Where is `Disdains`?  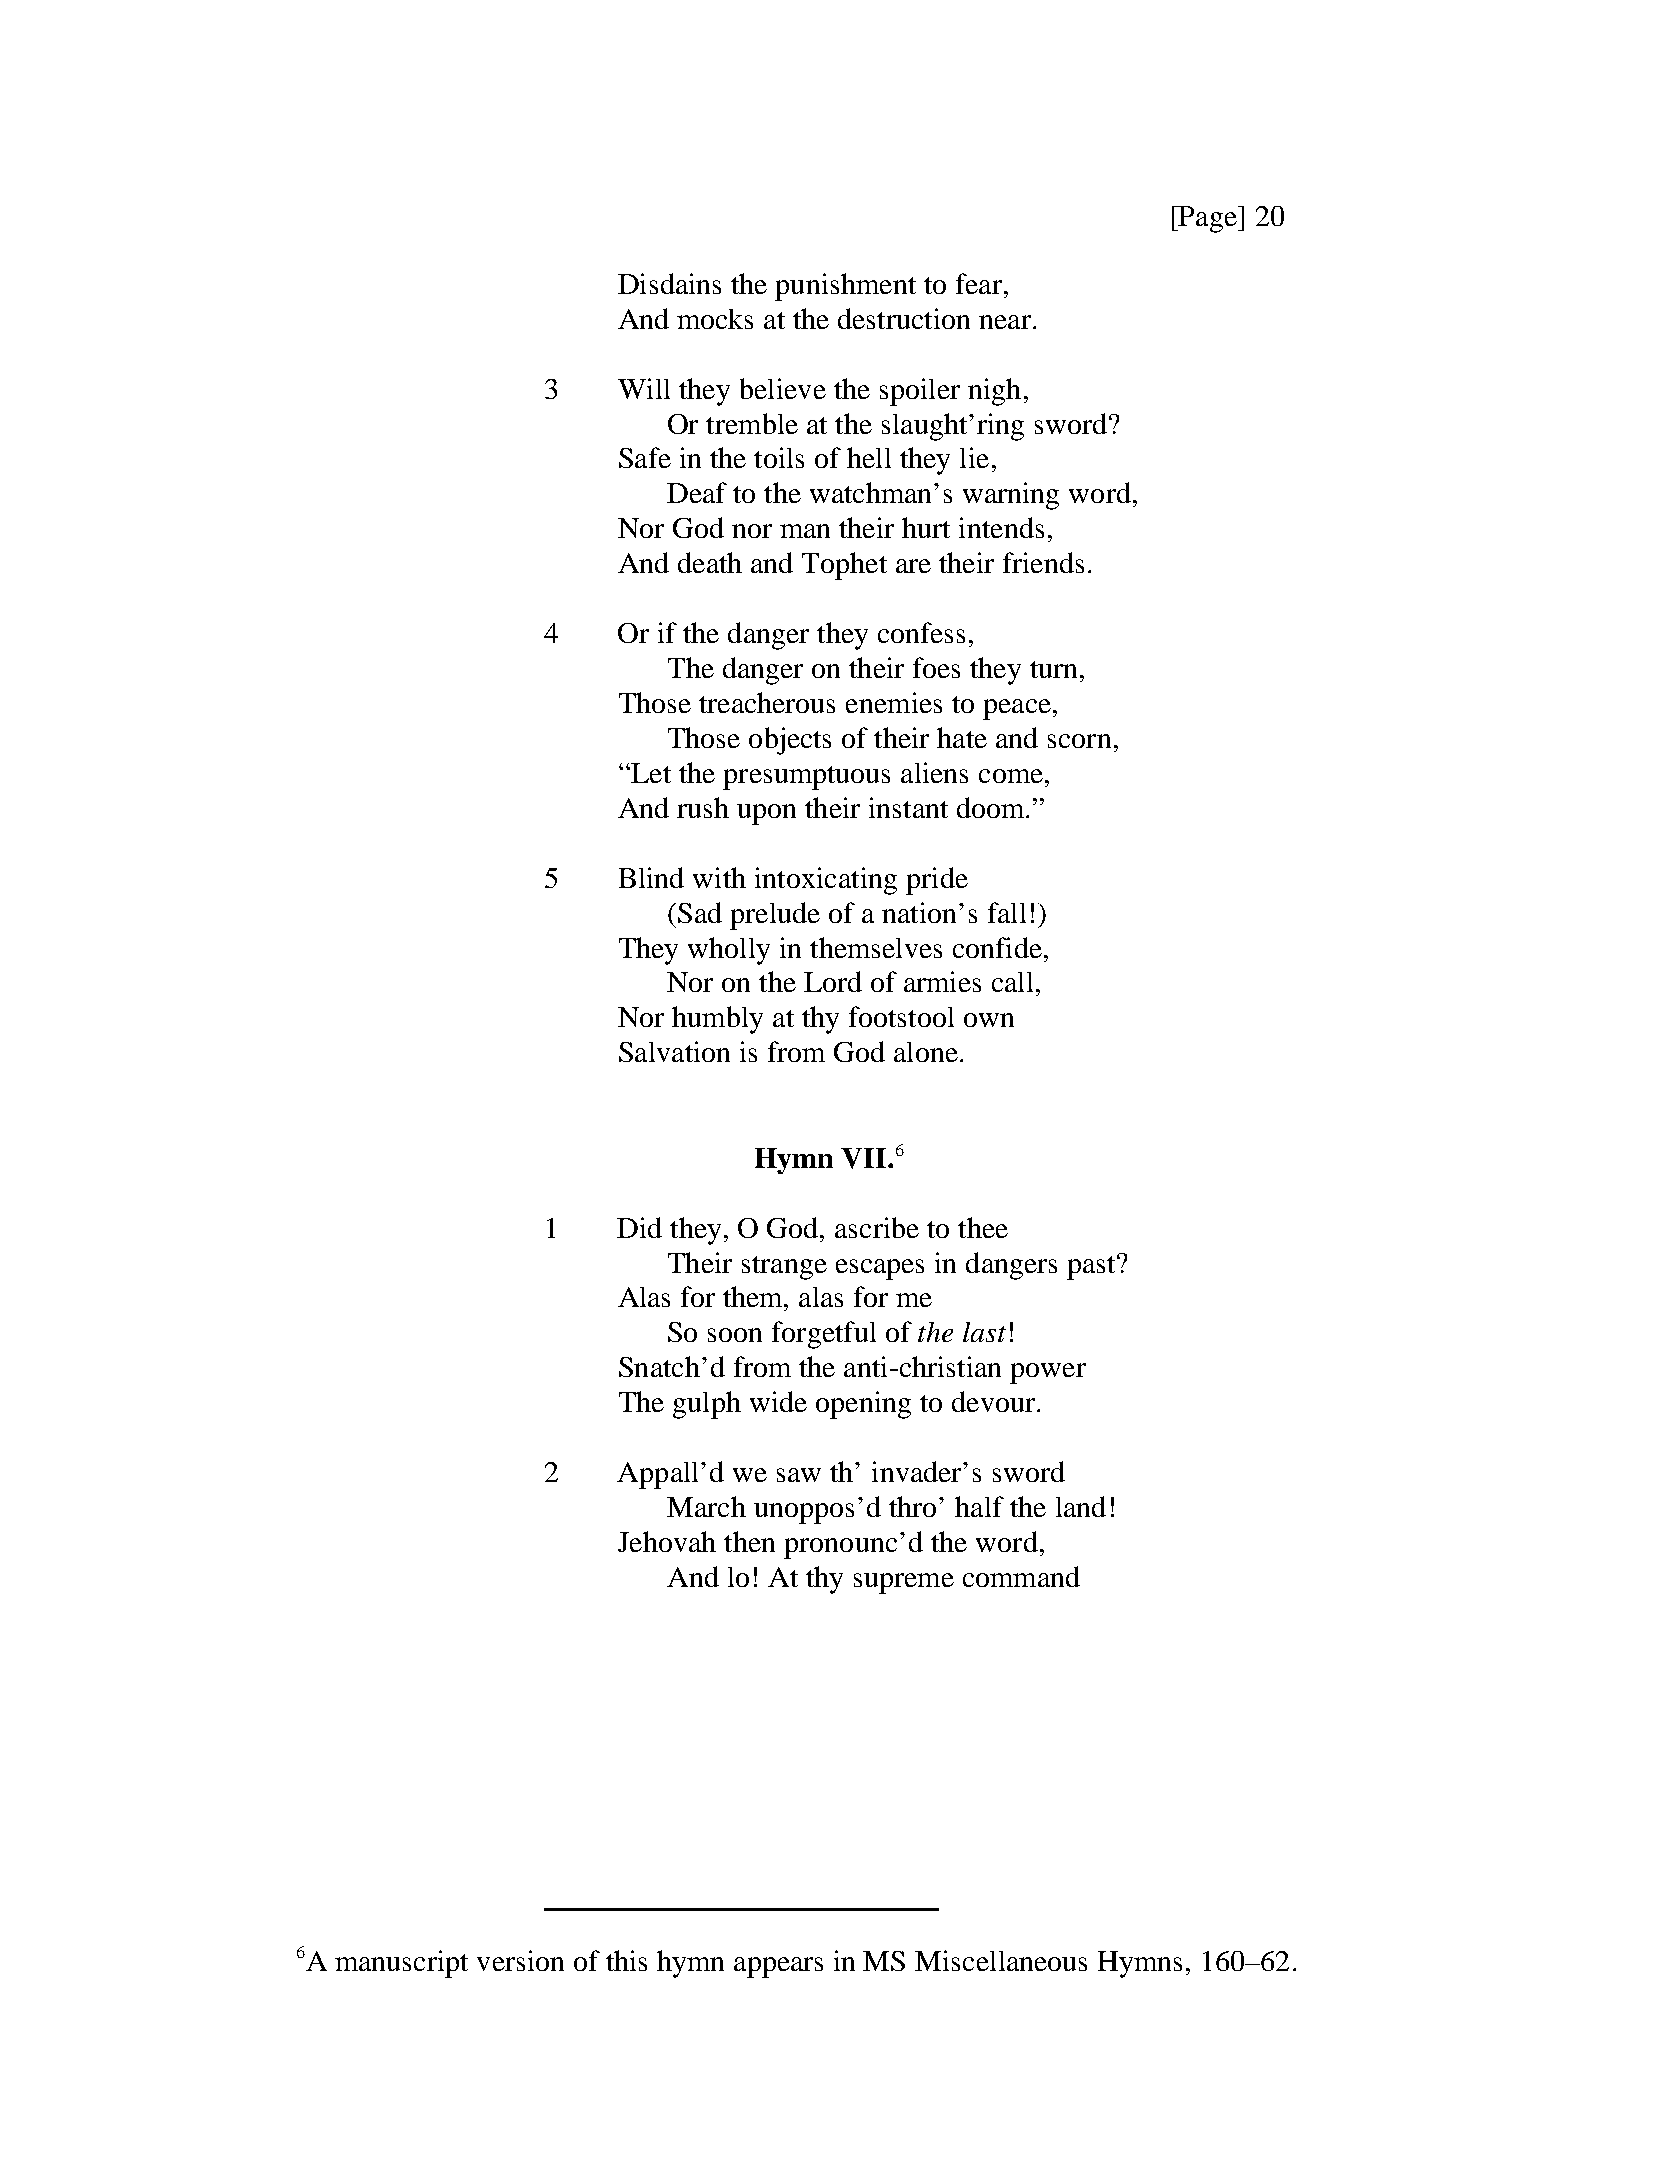
Disdains is located at coordinates (669, 283).
